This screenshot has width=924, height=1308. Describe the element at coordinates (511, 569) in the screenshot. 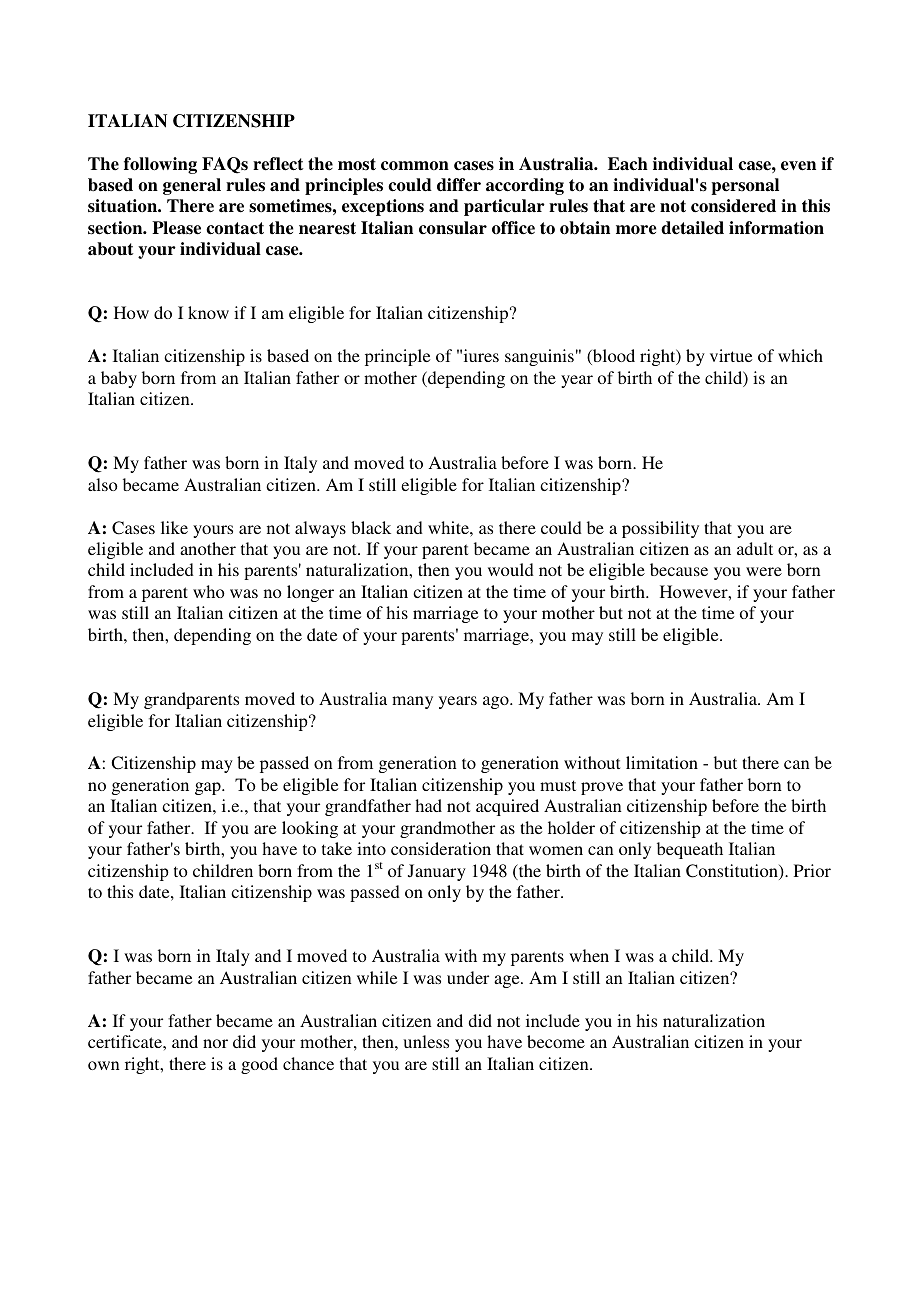

I see `would` at that location.
